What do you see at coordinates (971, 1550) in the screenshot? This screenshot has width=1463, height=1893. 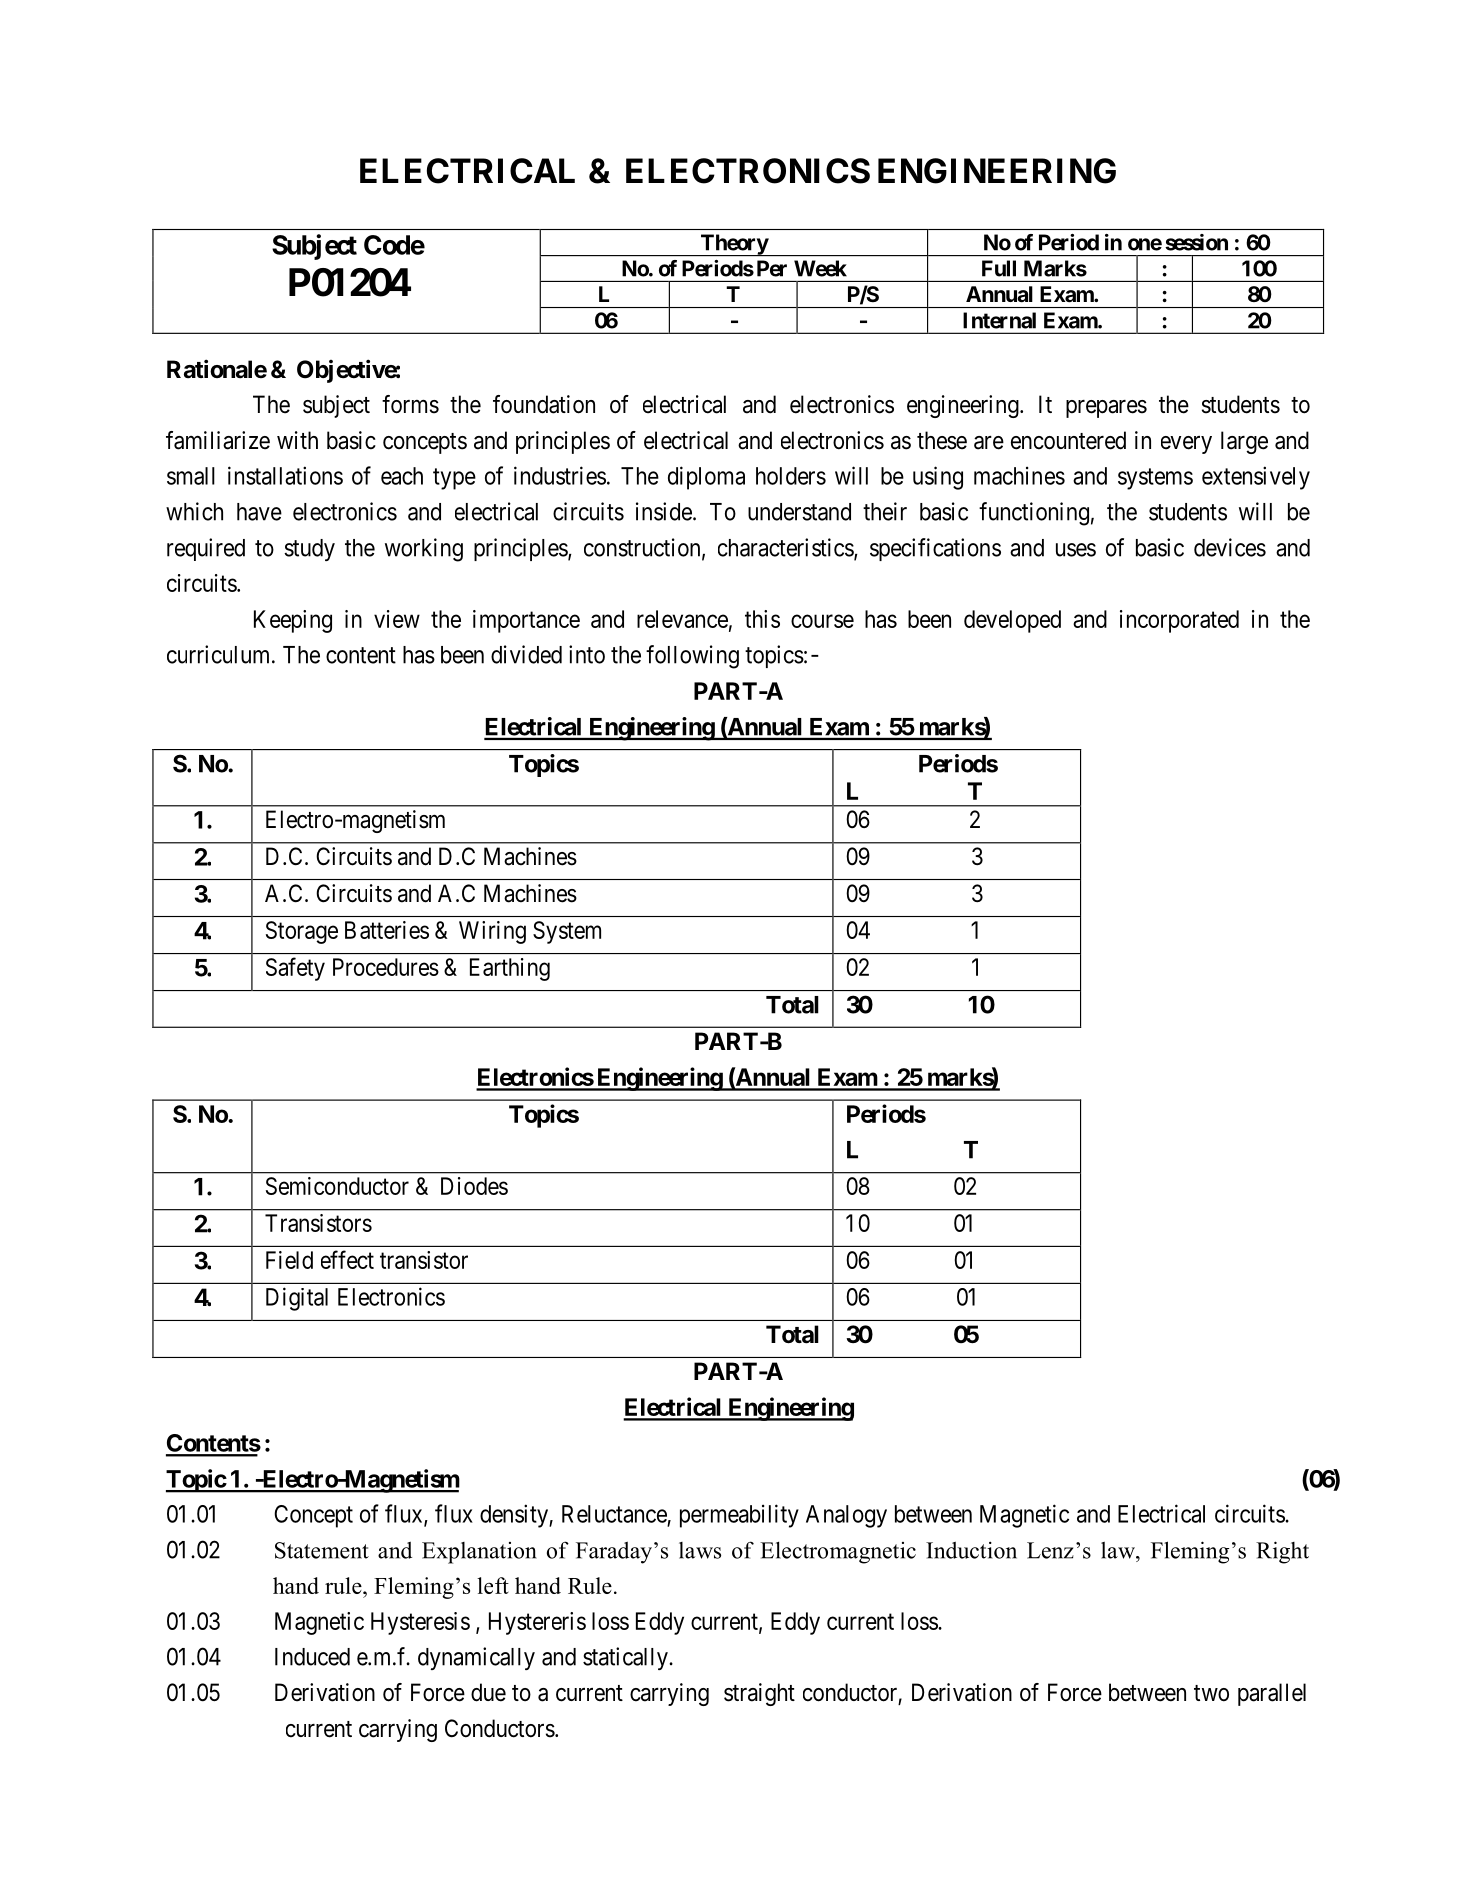 I see `Induction` at bounding box center [971, 1550].
